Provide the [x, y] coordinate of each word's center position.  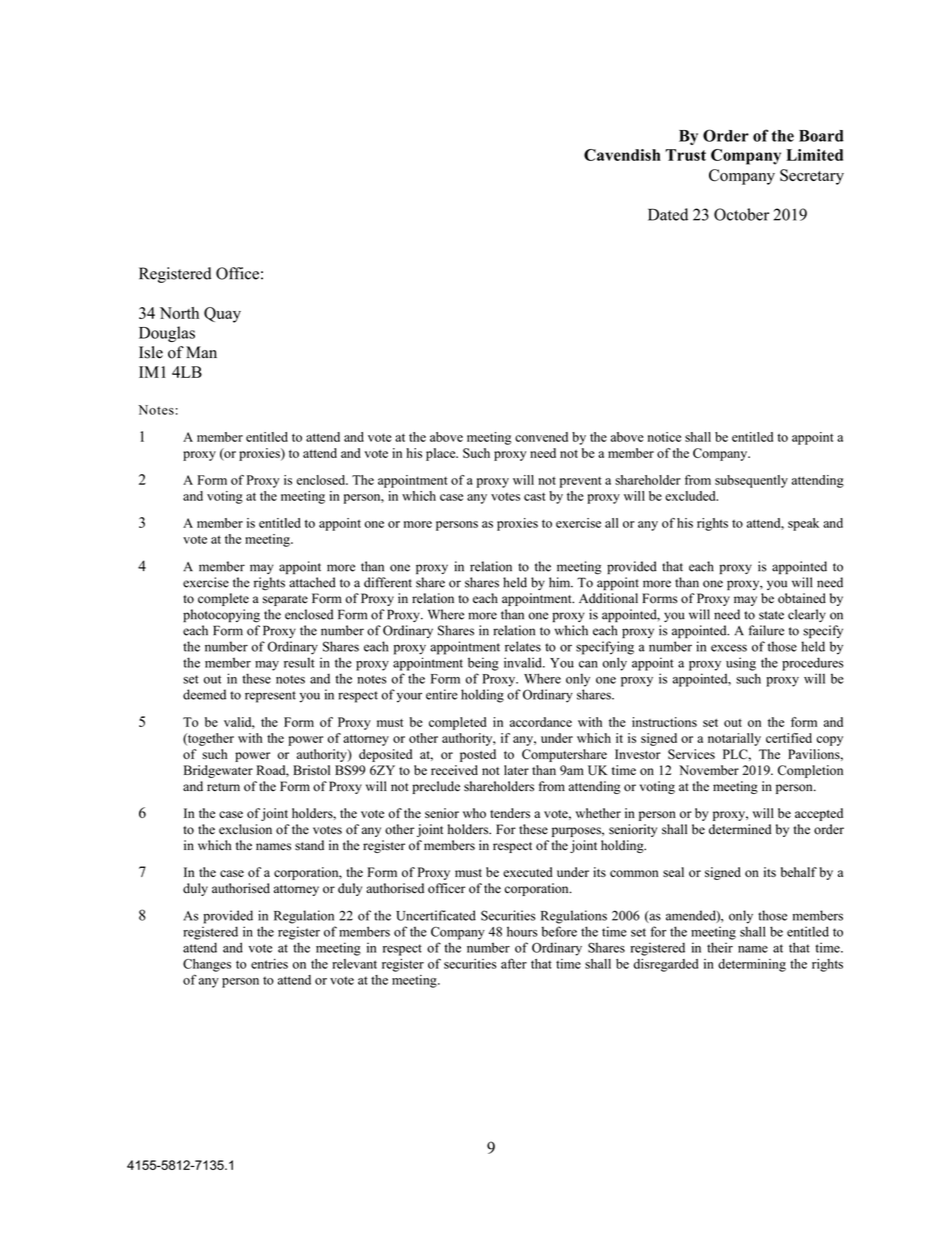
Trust [685, 155]
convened [541, 437]
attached [312, 582]
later [516, 770]
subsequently [751, 481]
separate [285, 600]
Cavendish [622, 155]
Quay [222, 315]
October [741, 214]
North [179, 313]
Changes [207, 965]
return [223, 787]
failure [766, 630]
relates [523, 646]
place [442, 454]
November [709, 770]
